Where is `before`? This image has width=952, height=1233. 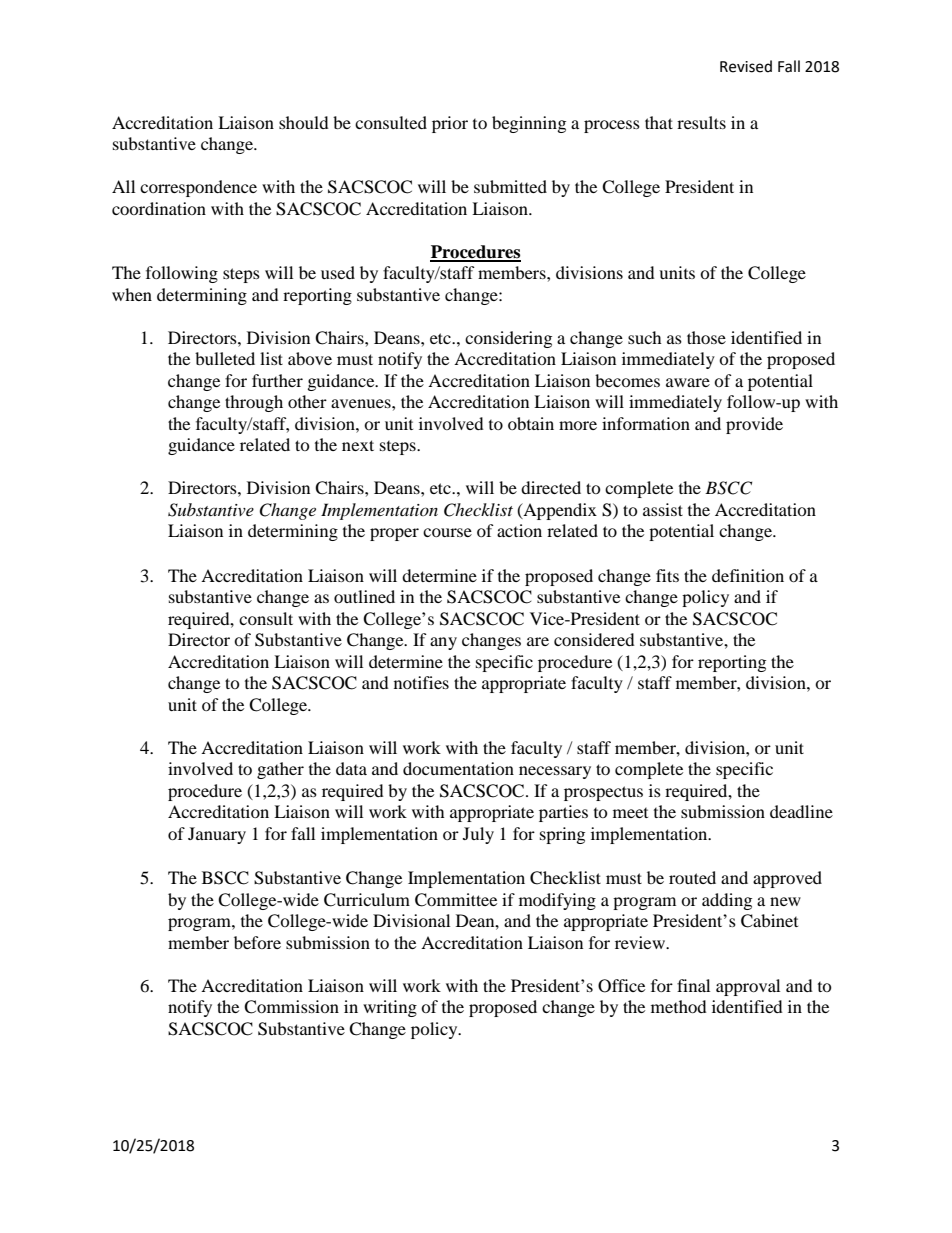 before is located at coordinates (257, 942).
